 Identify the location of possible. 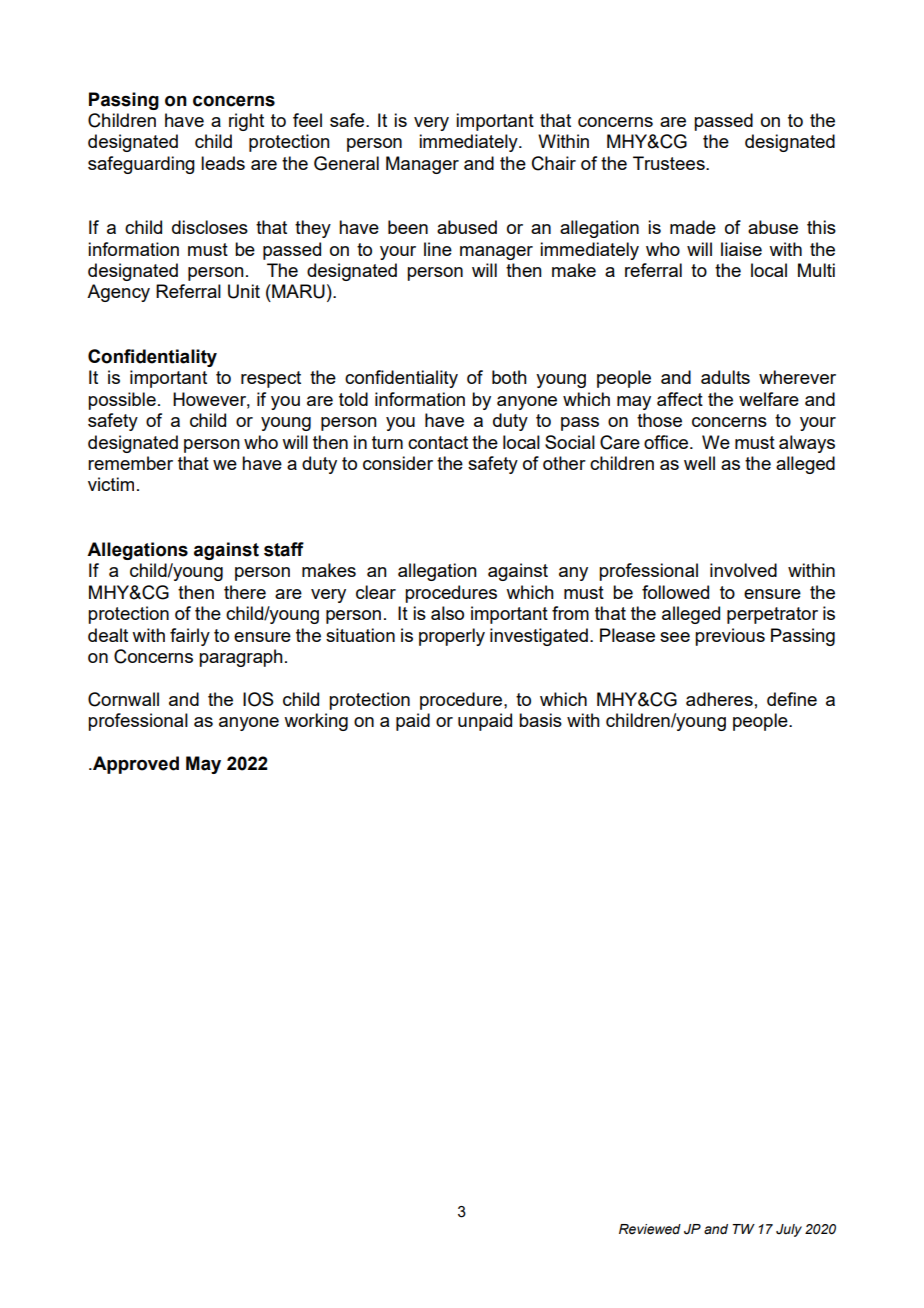
(122, 401).
